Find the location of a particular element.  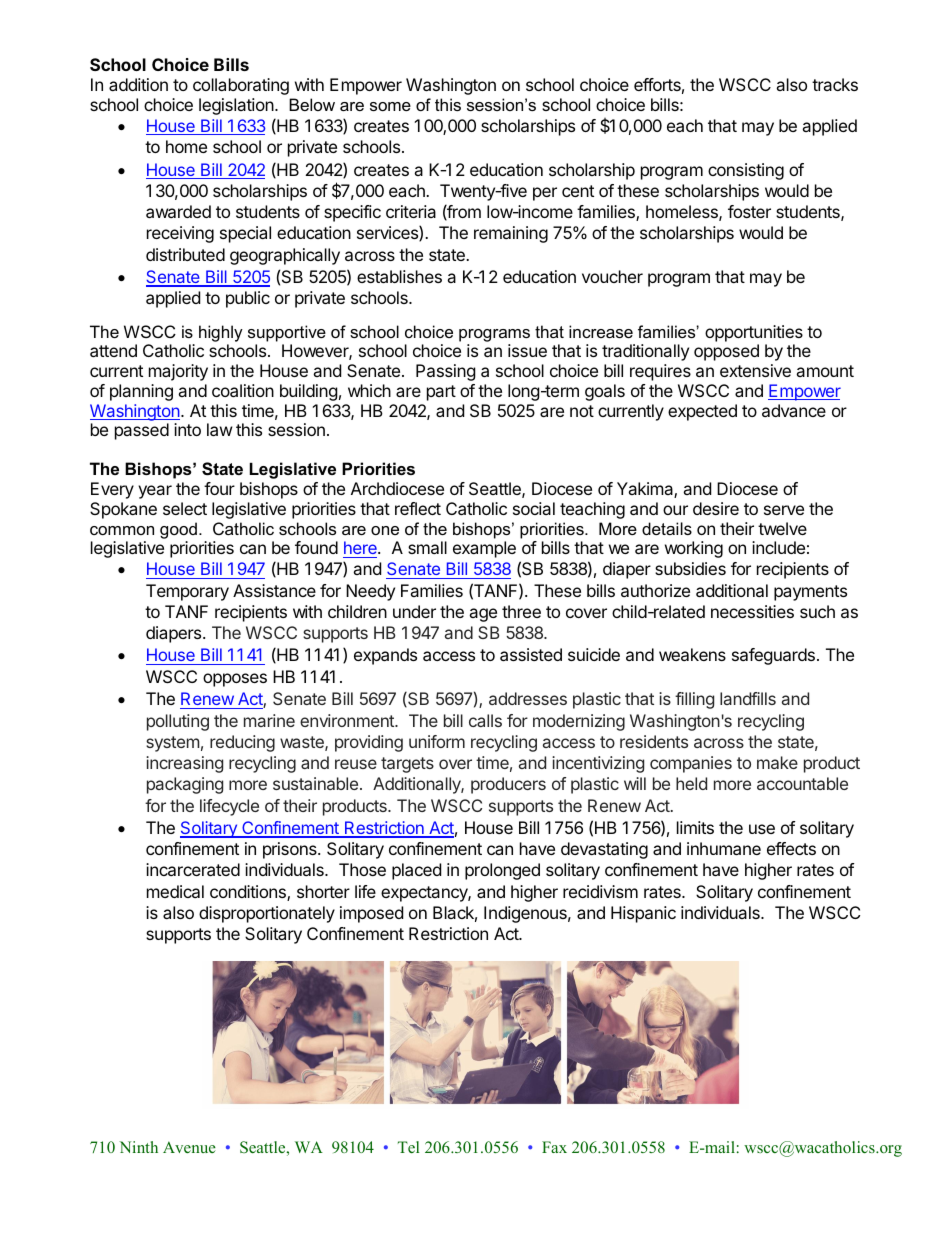

consisting is located at coordinates (746, 171).
